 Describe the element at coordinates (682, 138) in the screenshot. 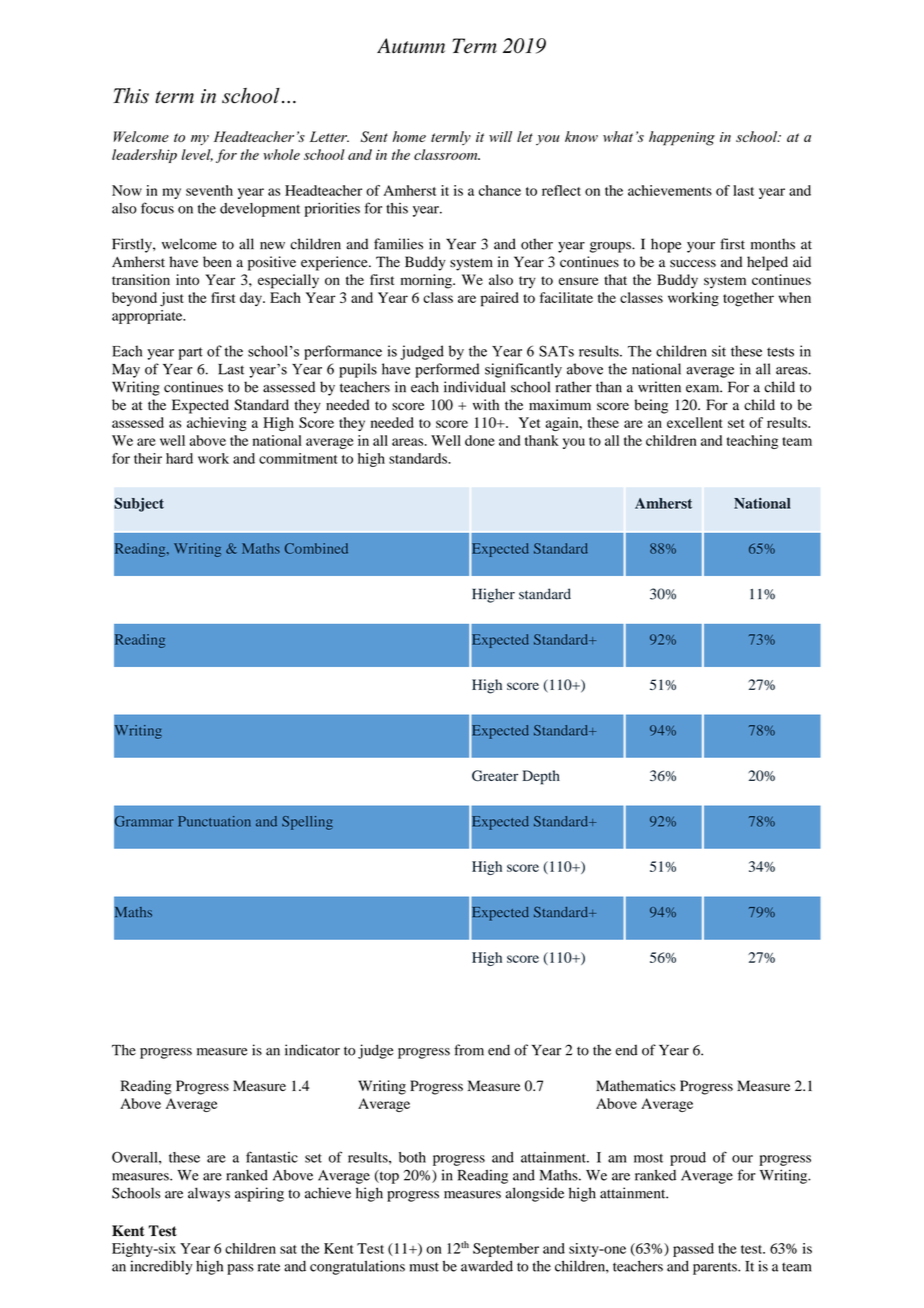

I see `happening` at that location.
